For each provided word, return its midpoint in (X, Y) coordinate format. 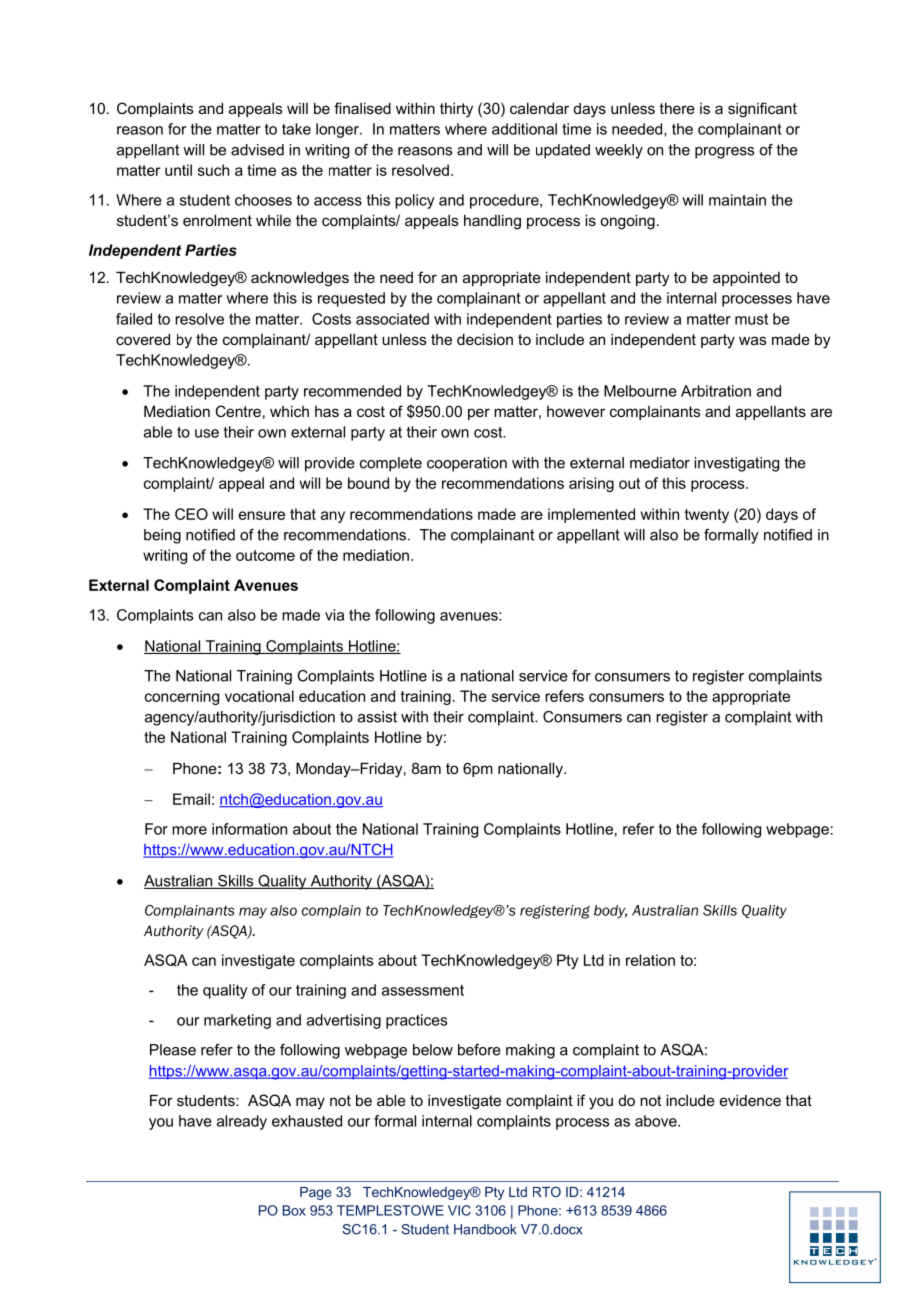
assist (377, 717)
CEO (191, 514)
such (213, 170)
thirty (456, 110)
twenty (707, 516)
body (610, 911)
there (677, 108)
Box (294, 1210)
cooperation (467, 464)
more (189, 830)
